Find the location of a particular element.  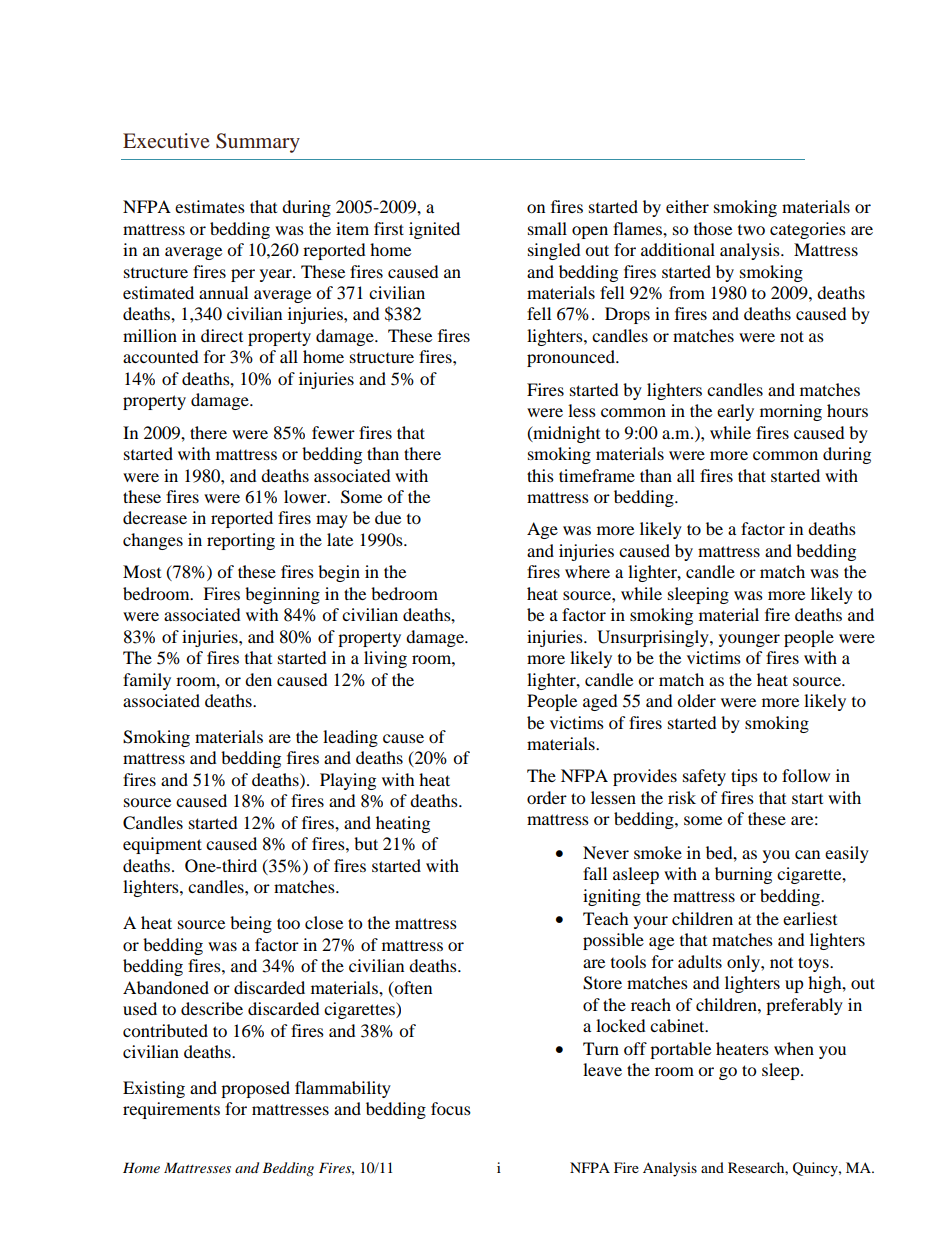

two is located at coordinates (751, 230).
